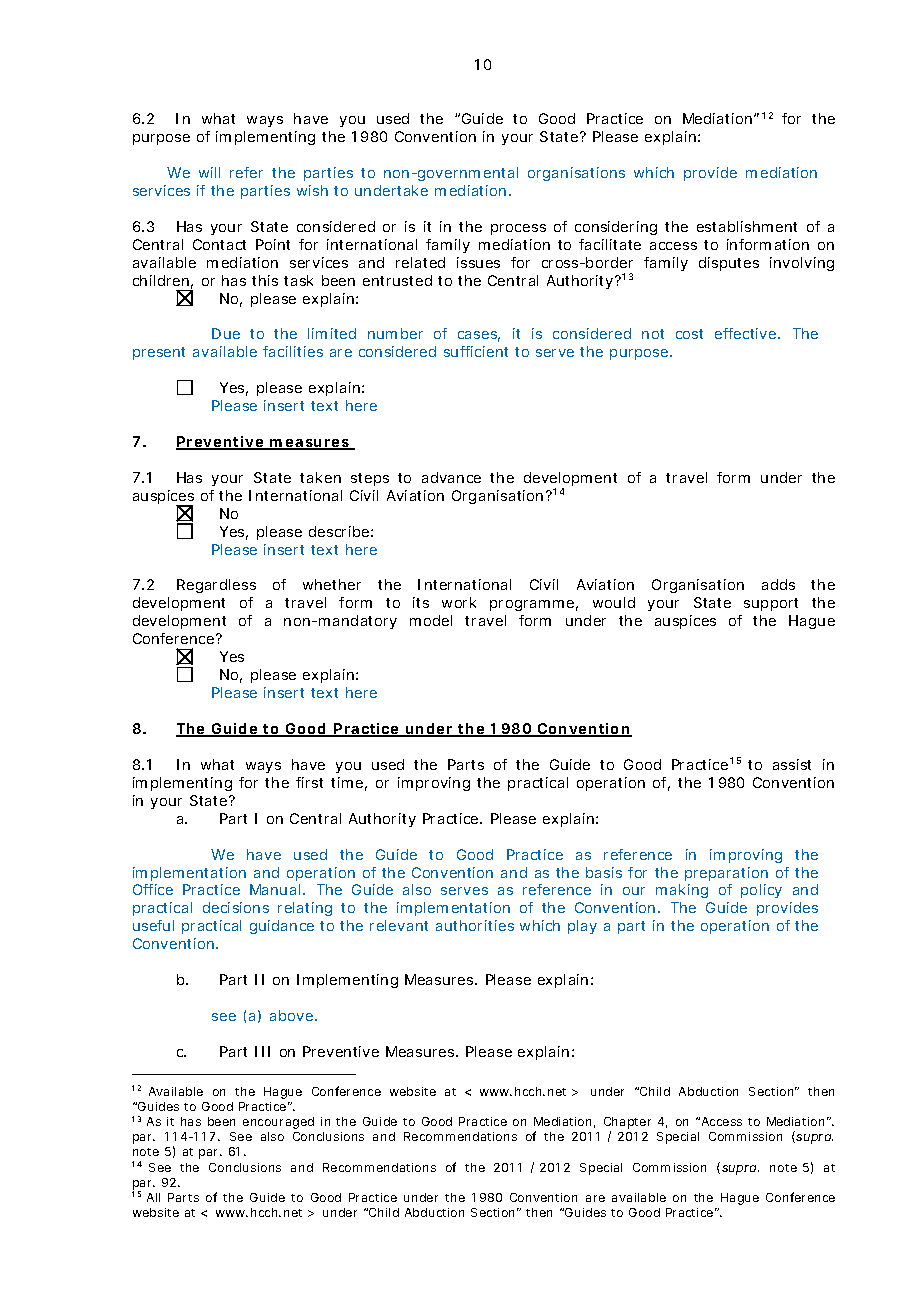 The height and width of the document is (1308, 924). What do you see at coordinates (216, 586) in the document?
I see `Regardless` at bounding box center [216, 586].
